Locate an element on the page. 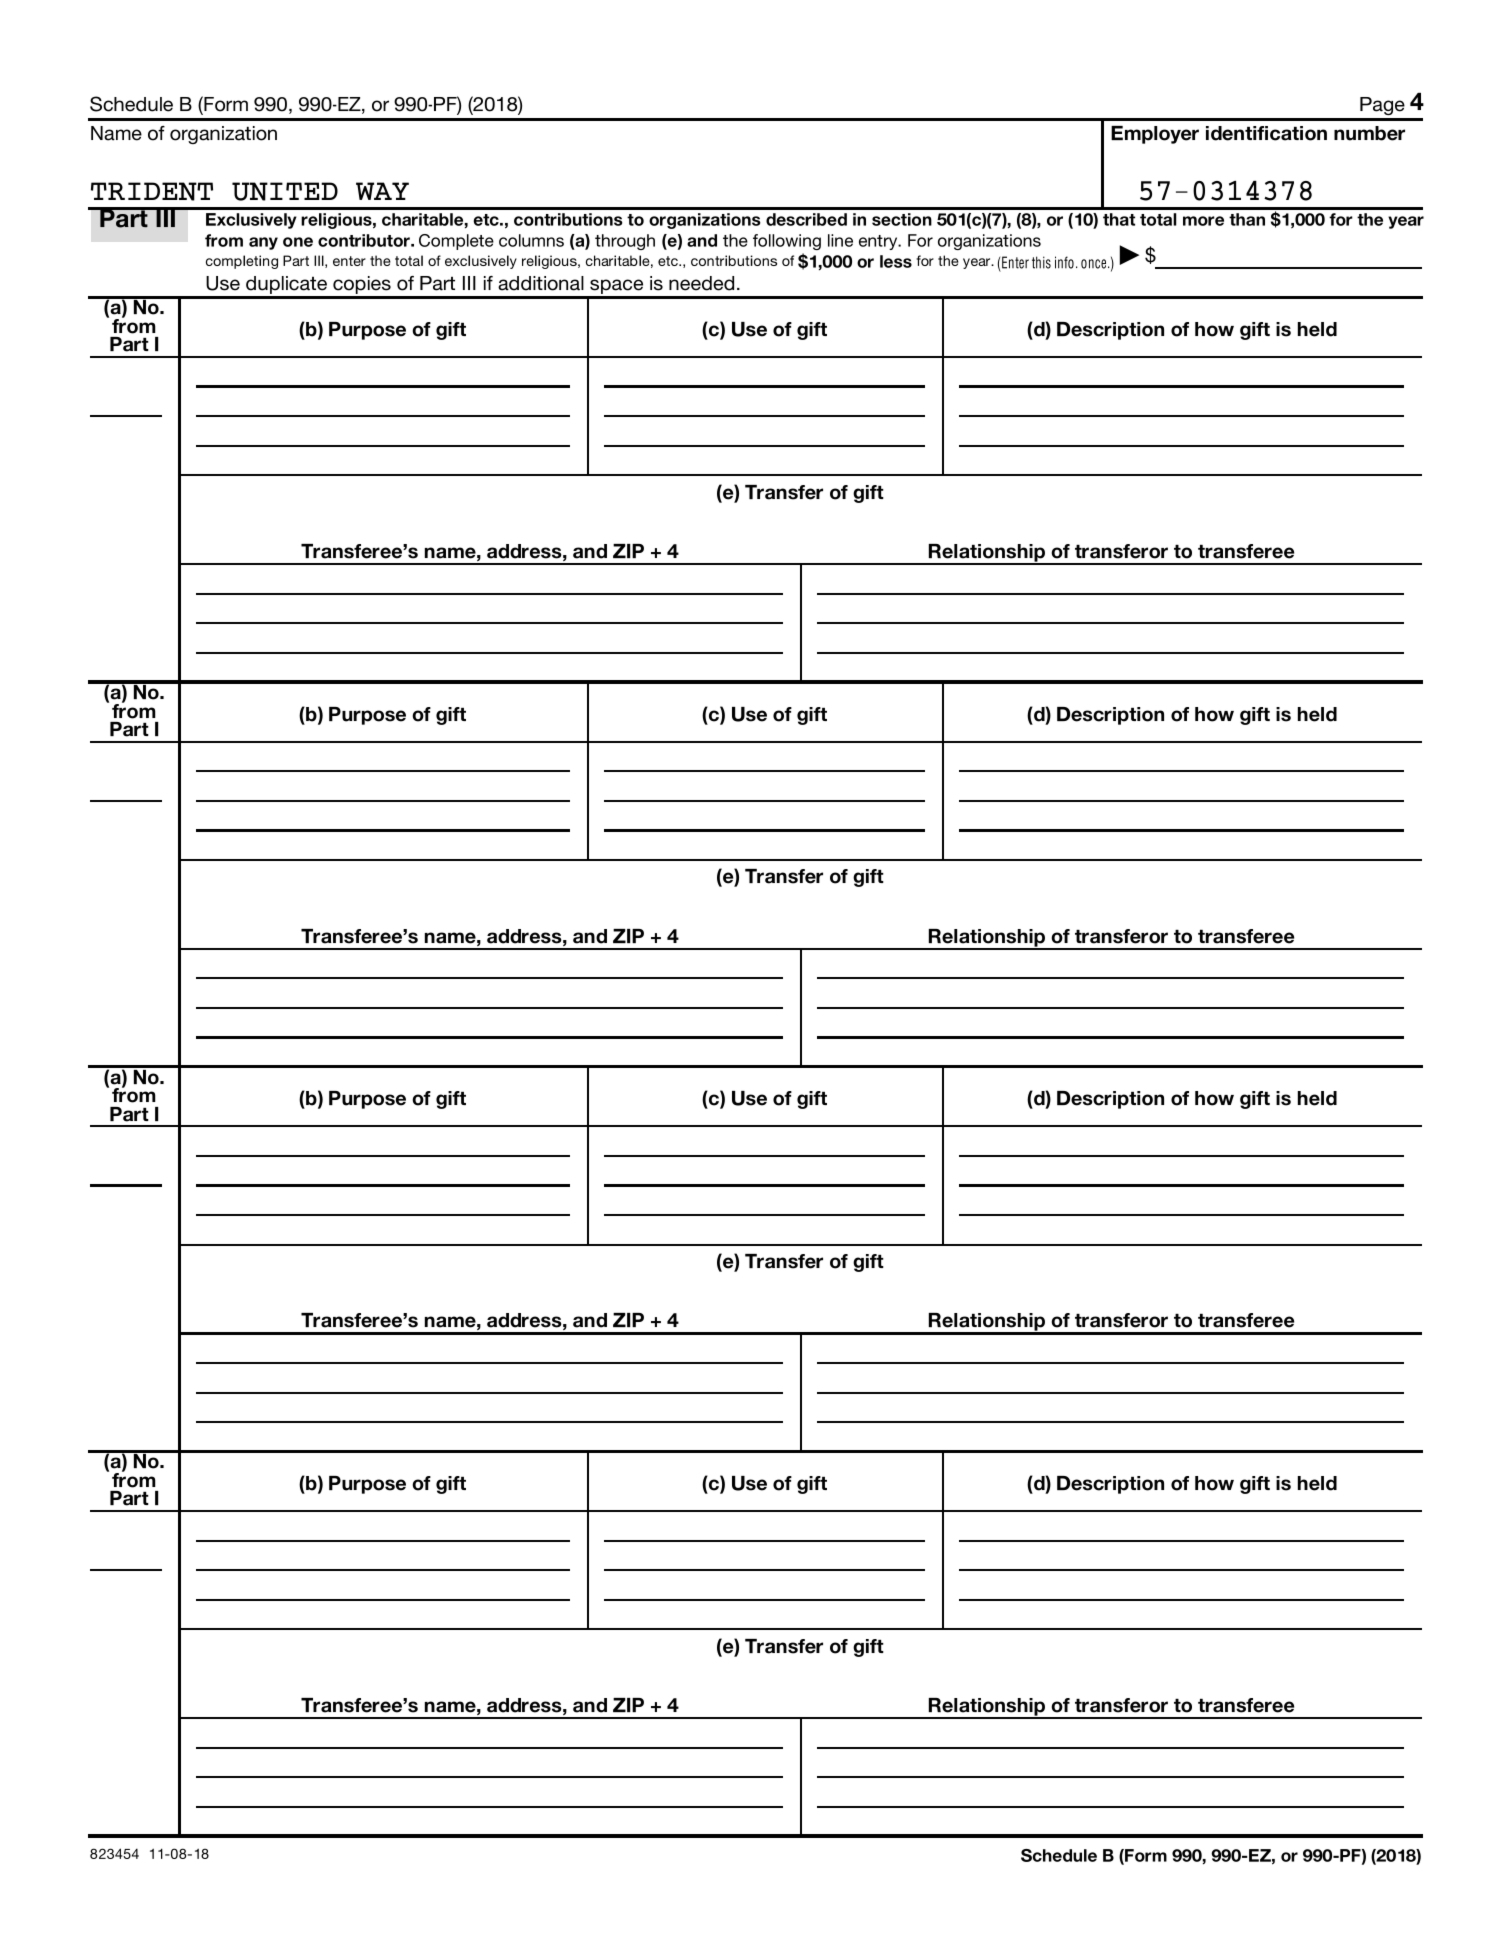 The image size is (1509, 1953). info is located at coordinates (1064, 262).
